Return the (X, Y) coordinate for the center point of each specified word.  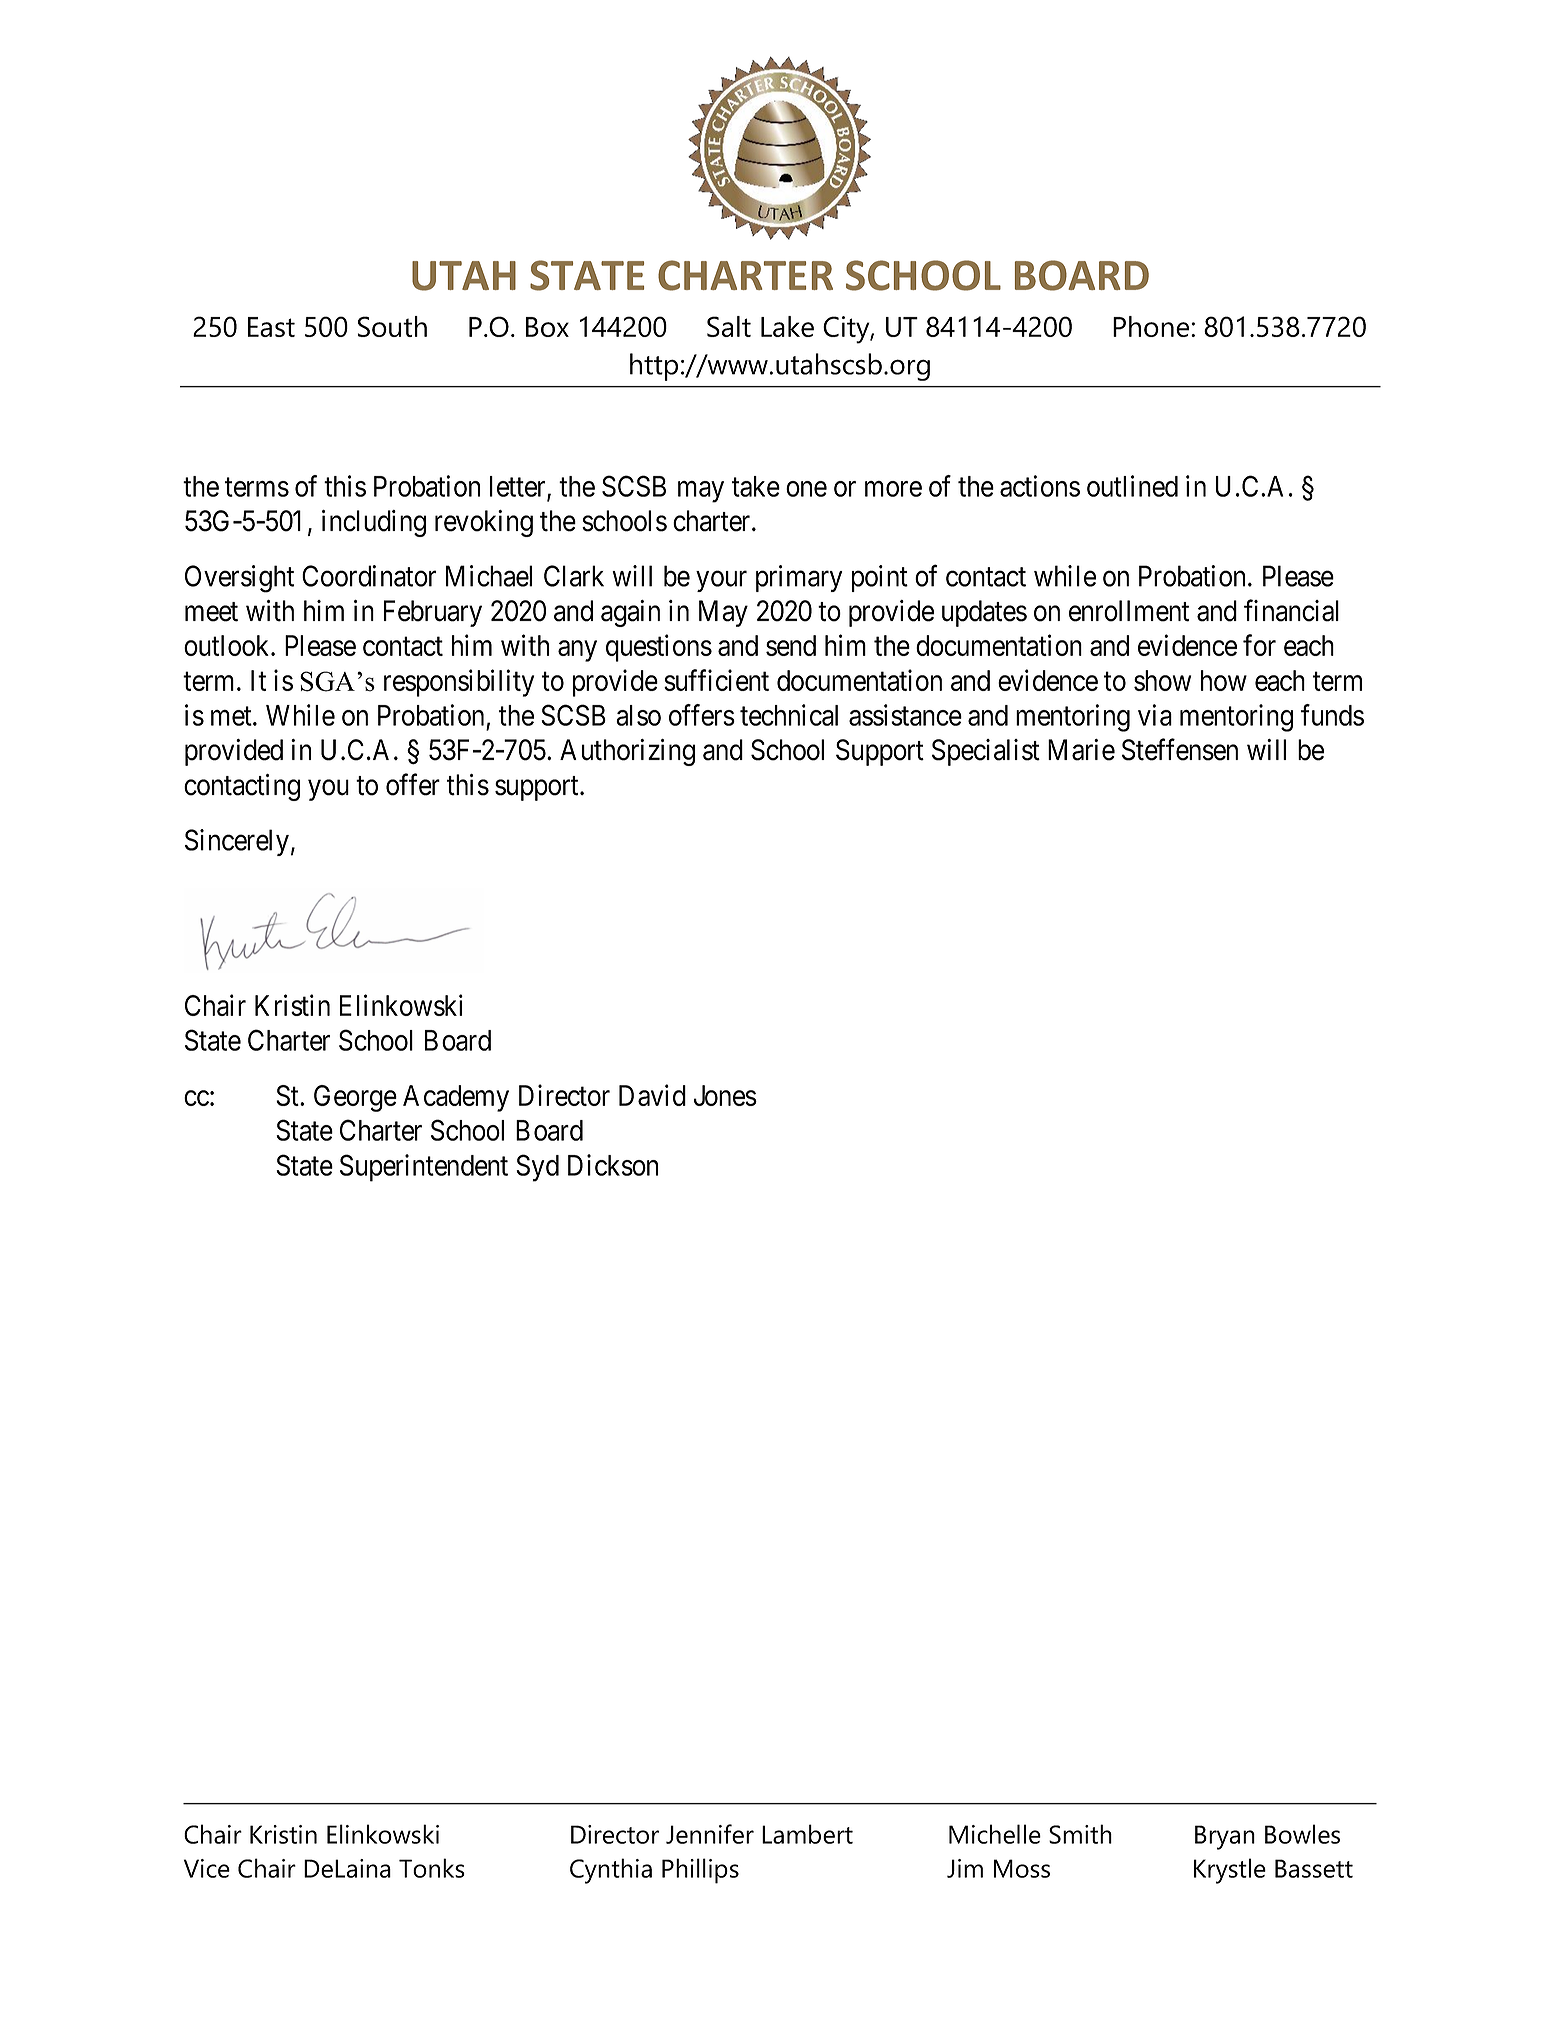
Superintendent (424, 1168)
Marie (1081, 750)
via (1155, 715)
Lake (787, 326)
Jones (725, 1095)
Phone (1152, 326)
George (355, 1098)
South (392, 326)
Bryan (1225, 1837)
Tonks (432, 1868)
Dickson (613, 1165)
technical (789, 715)
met (232, 716)
